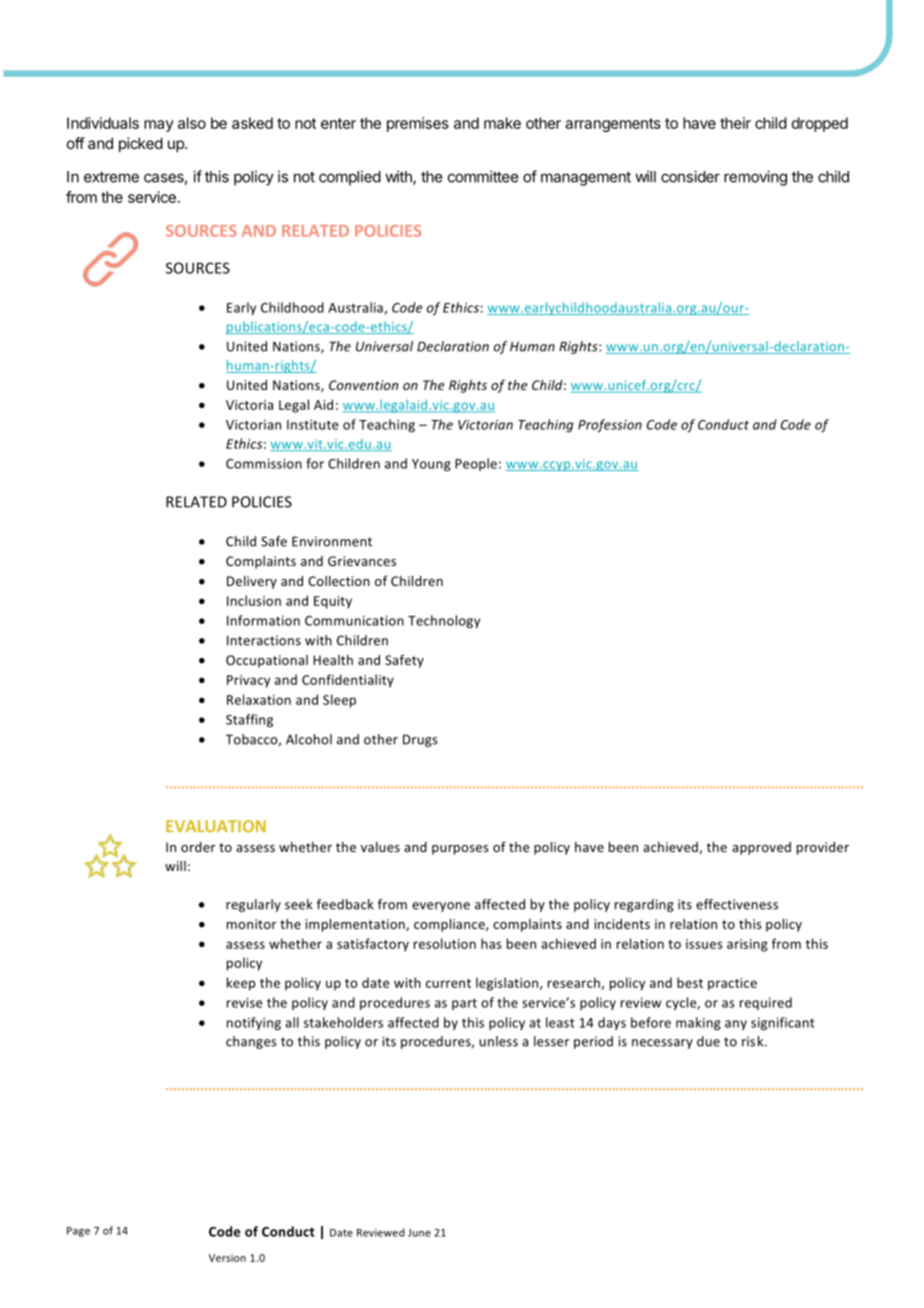  I want to click on arising, so click(747, 945).
